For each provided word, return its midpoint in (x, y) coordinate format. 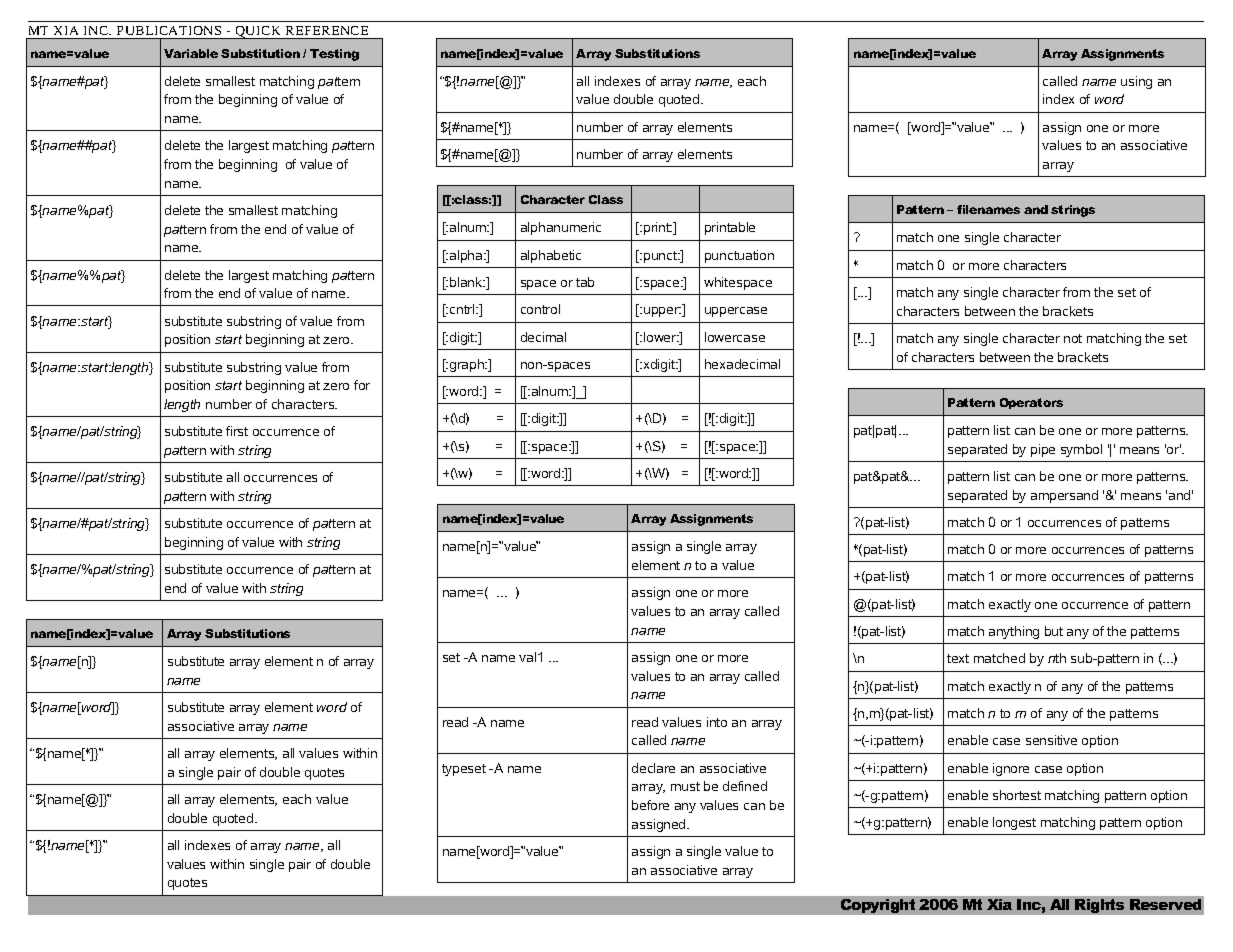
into (717, 722)
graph (468, 365)
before (650, 805)
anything (1014, 632)
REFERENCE (327, 30)
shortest (1017, 795)
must (685, 786)
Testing (334, 55)
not (1073, 338)
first (237, 431)
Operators (1031, 403)
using (1136, 82)
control (540, 309)
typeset (464, 770)
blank (467, 282)
